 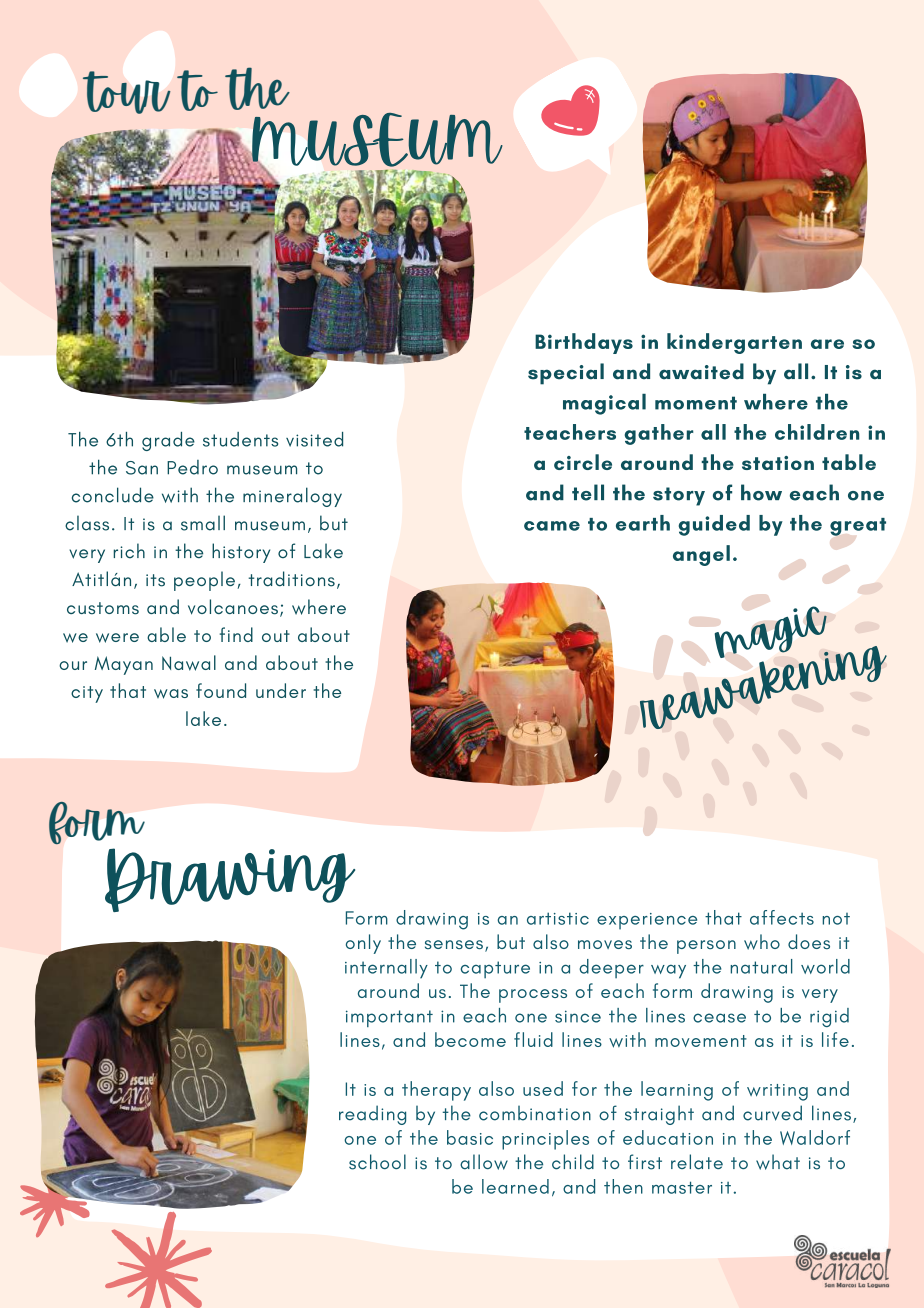 What do you see at coordinates (484, 1162) in the screenshot?
I see `allow` at bounding box center [484, 1162].
